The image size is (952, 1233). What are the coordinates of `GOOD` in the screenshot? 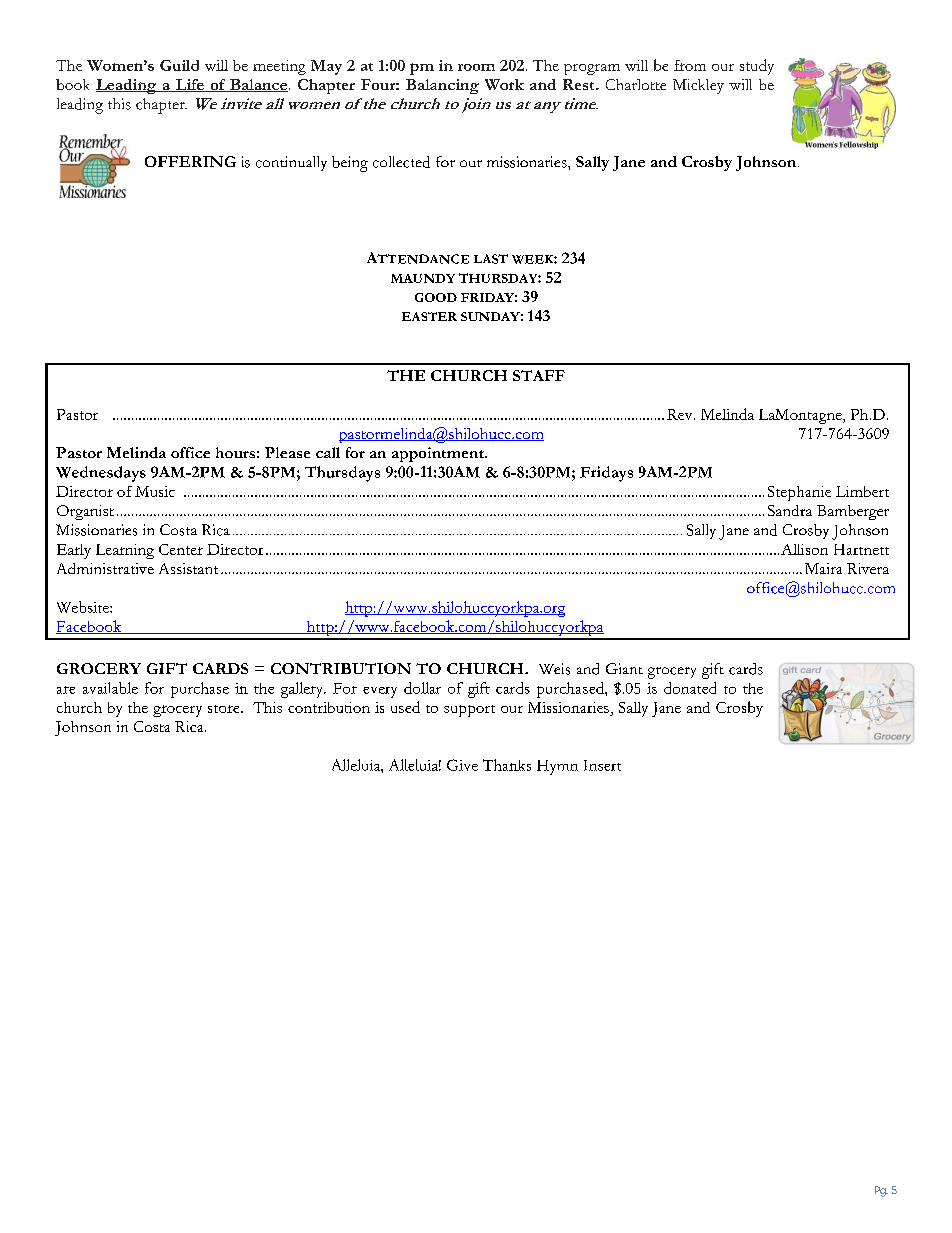 It's located at (436, 297).
